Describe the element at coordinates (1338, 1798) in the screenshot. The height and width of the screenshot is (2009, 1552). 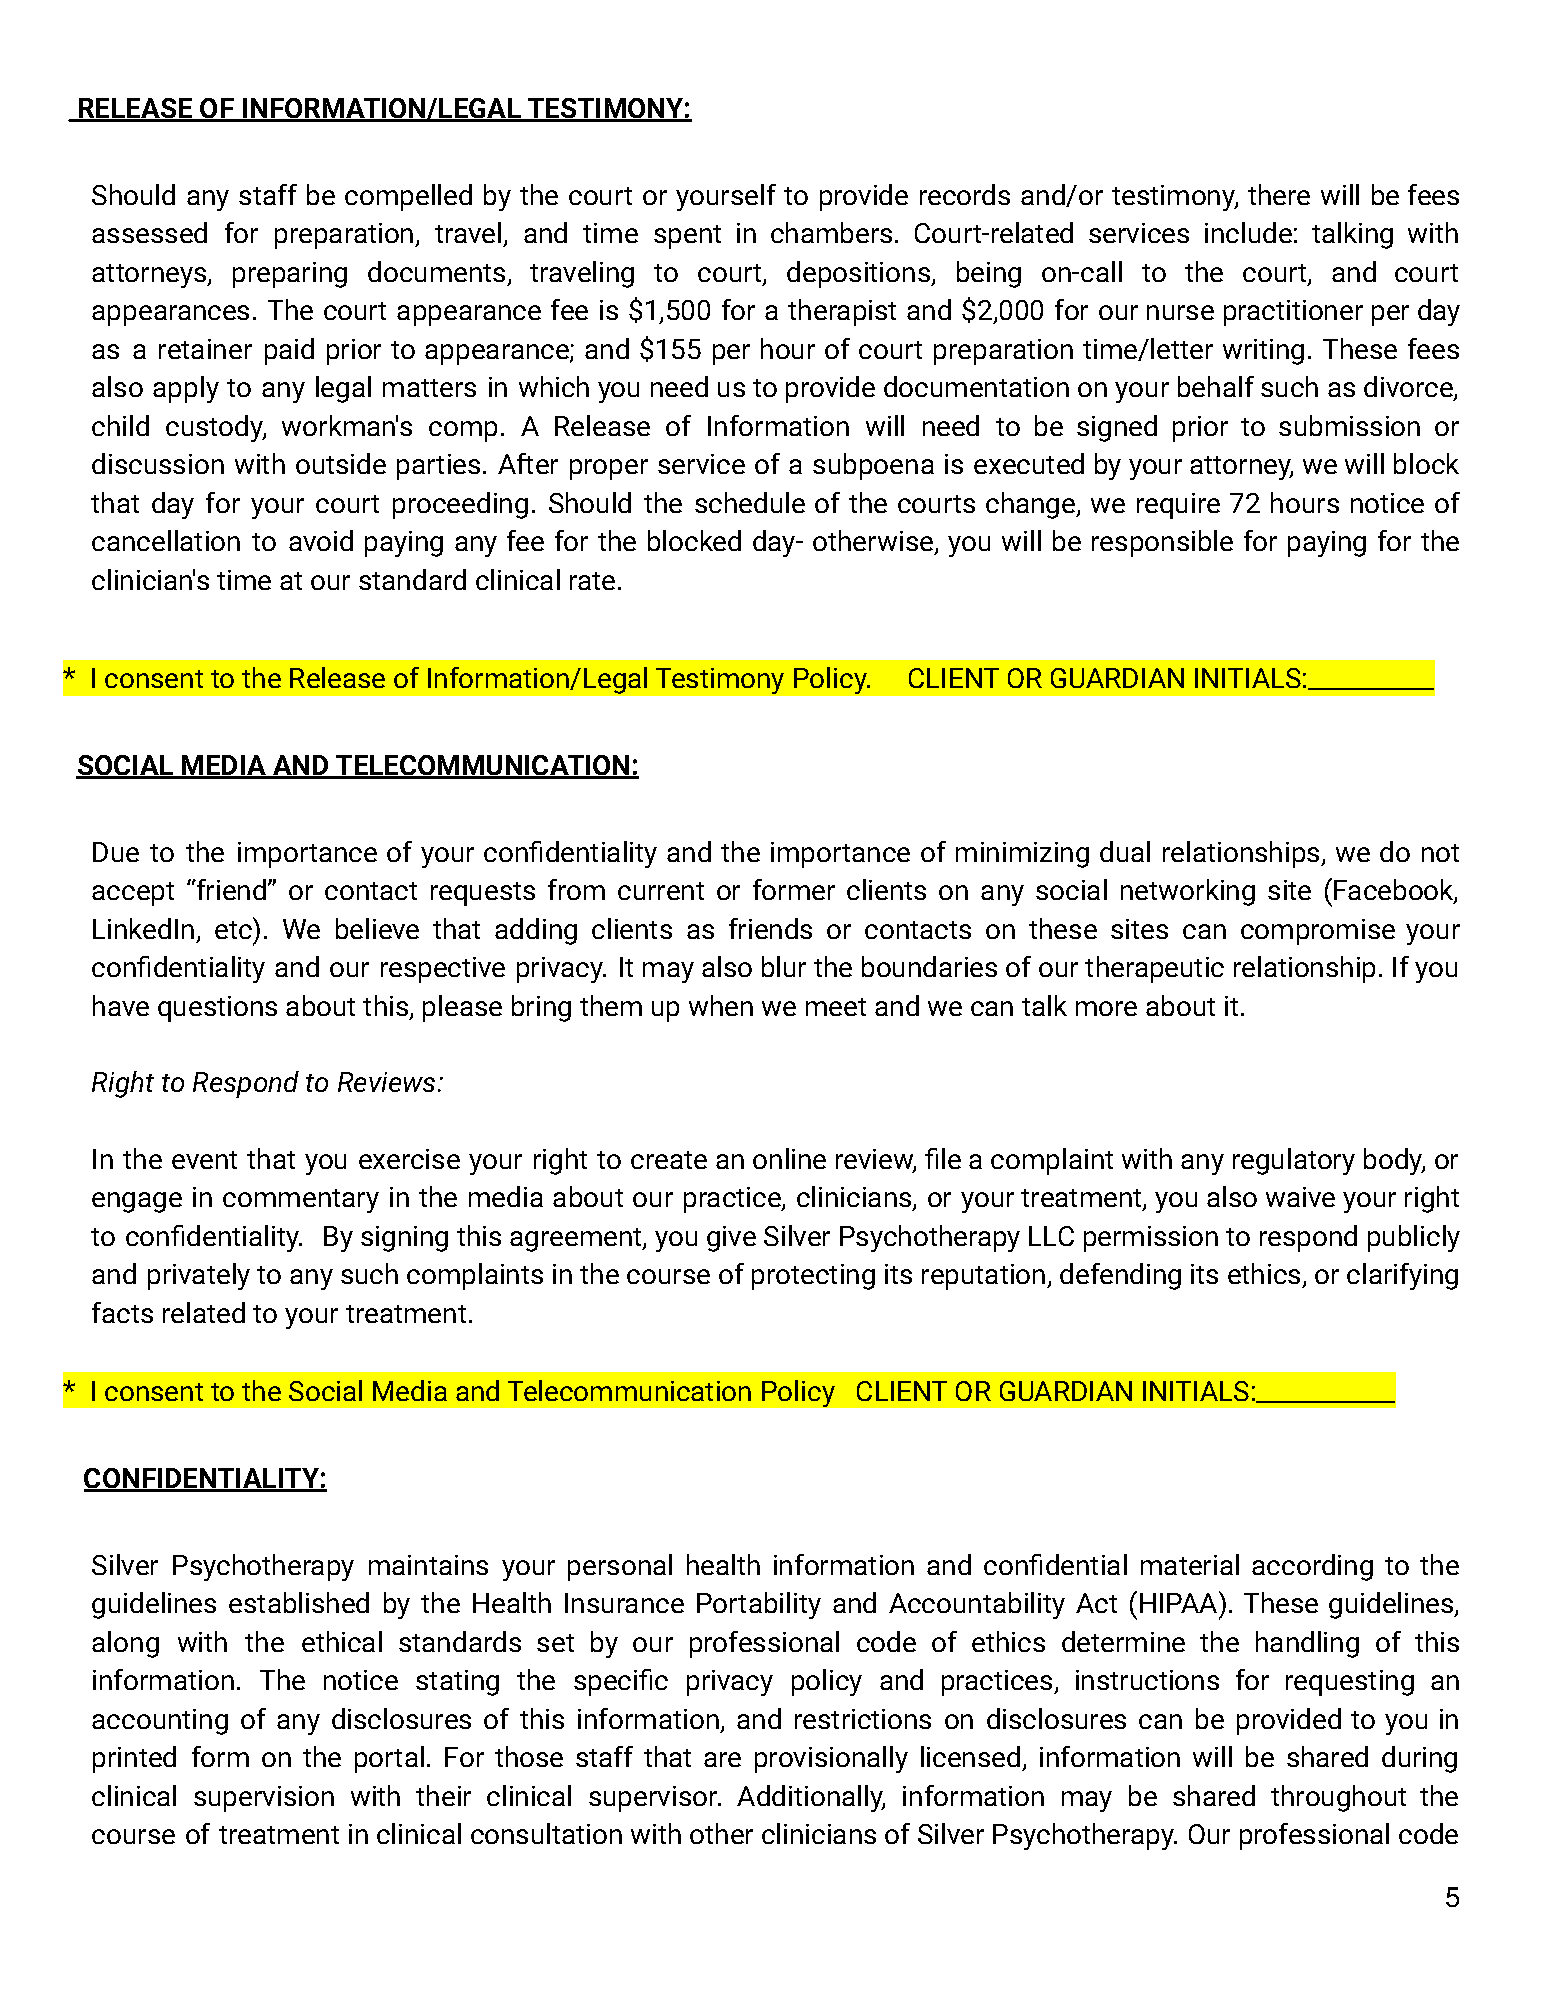
I see `throughout` at that location.
